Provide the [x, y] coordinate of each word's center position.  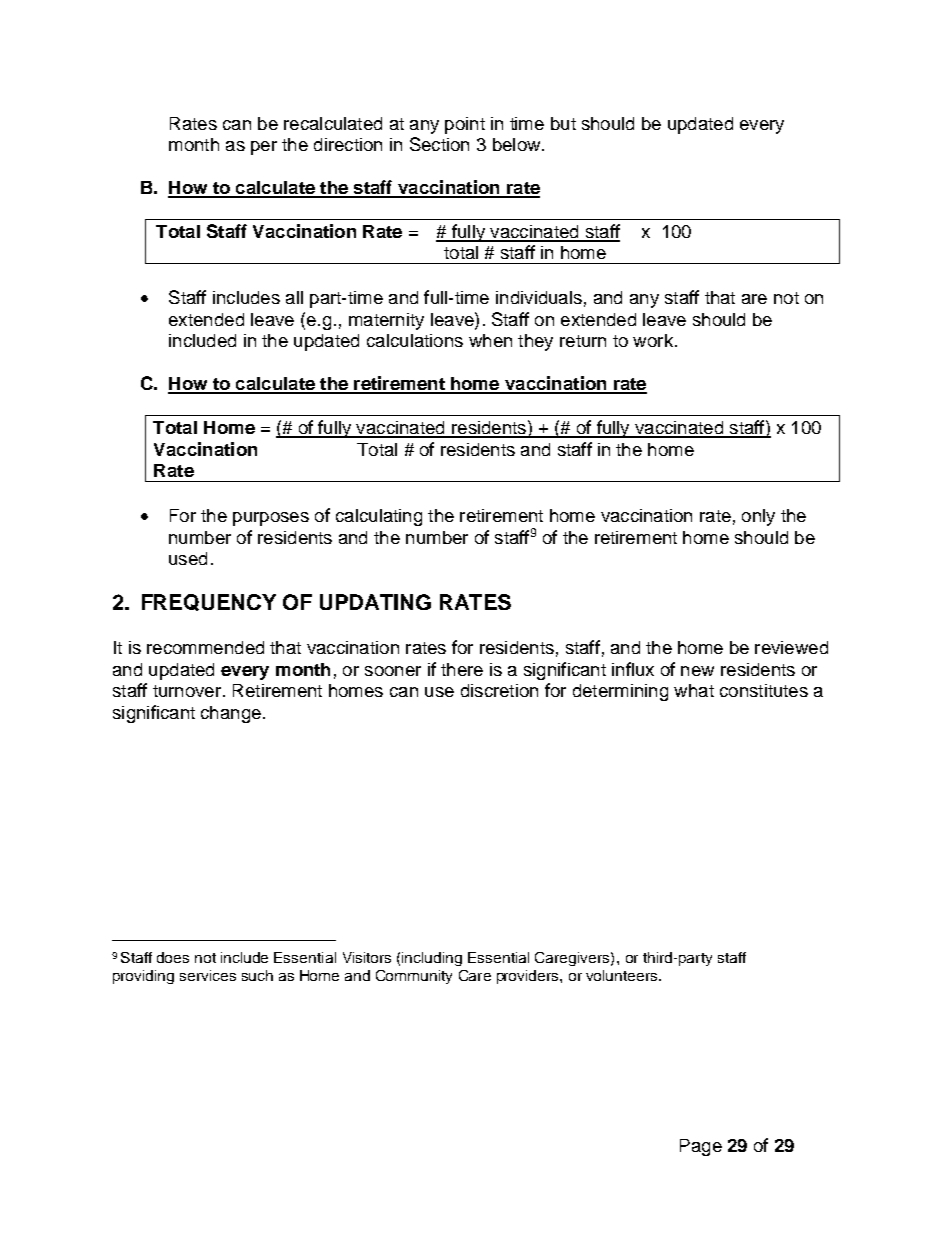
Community [414, 977]
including [432, 959]
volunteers [623, 975]
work [653, 340]
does [173, 957]
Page [701, 1147]
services [208, 975]
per [264, 148]
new [697, 671]
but [563, 123]
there [462, 669]
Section [439, 144]
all [294, 297]
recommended [205, 647]
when [490, 340]
